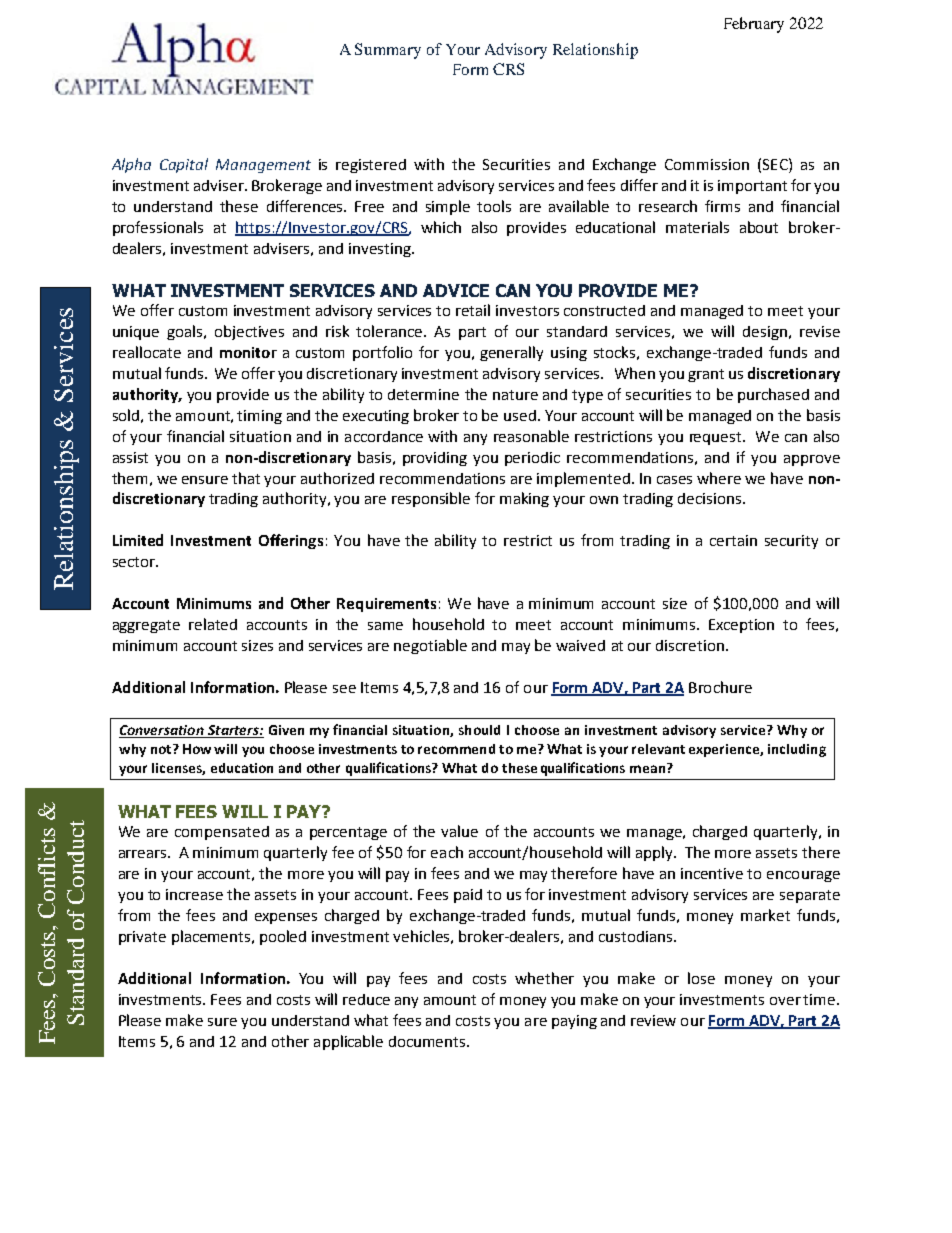 The image size is (952, 1233). What do you see at coordinates (754, 25) in the screenshot?
I see `February` at bounding box center [754, 25].
